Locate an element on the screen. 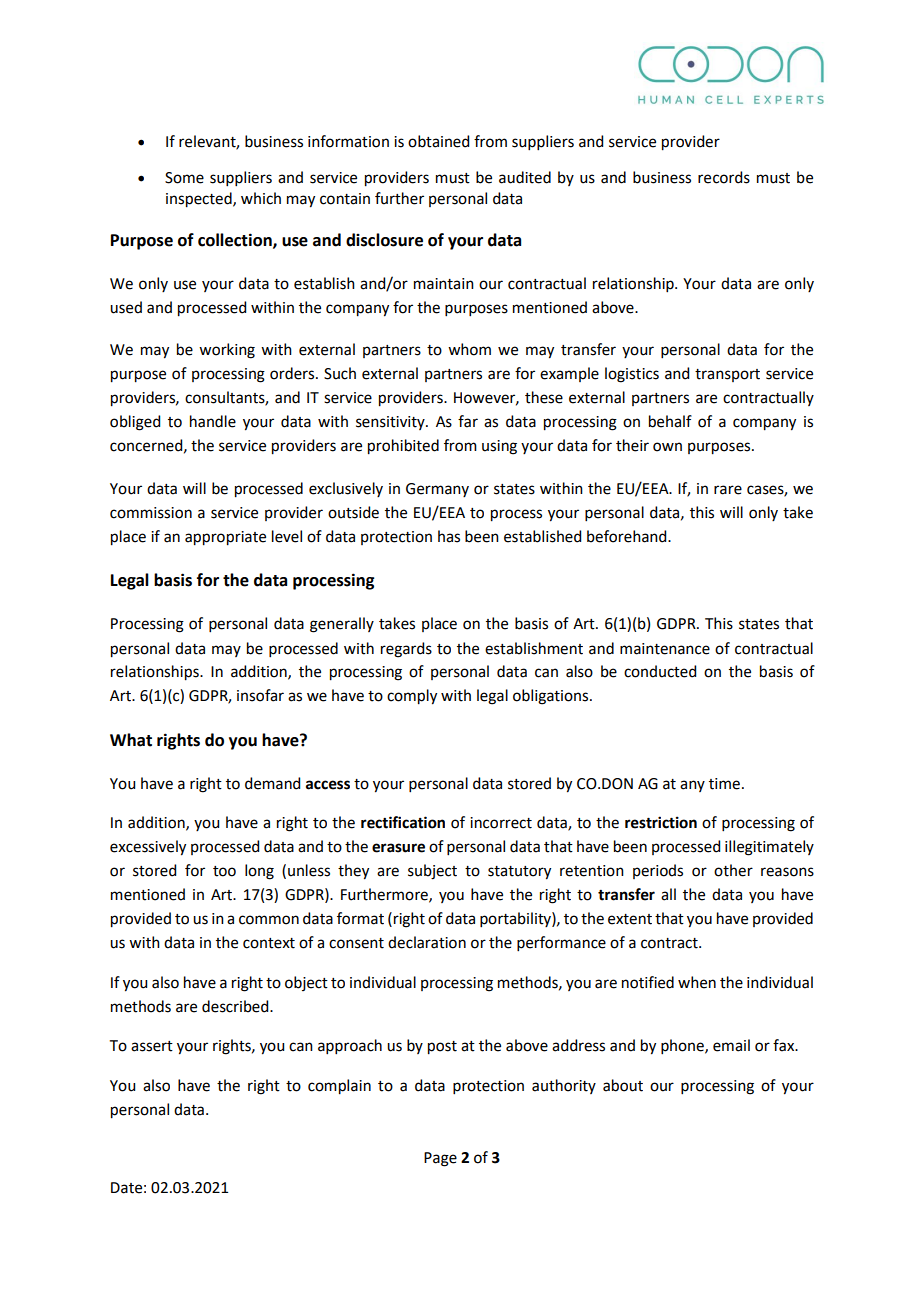 The image size is (924, 1308). obtained is located at coordinates (438, 141).
